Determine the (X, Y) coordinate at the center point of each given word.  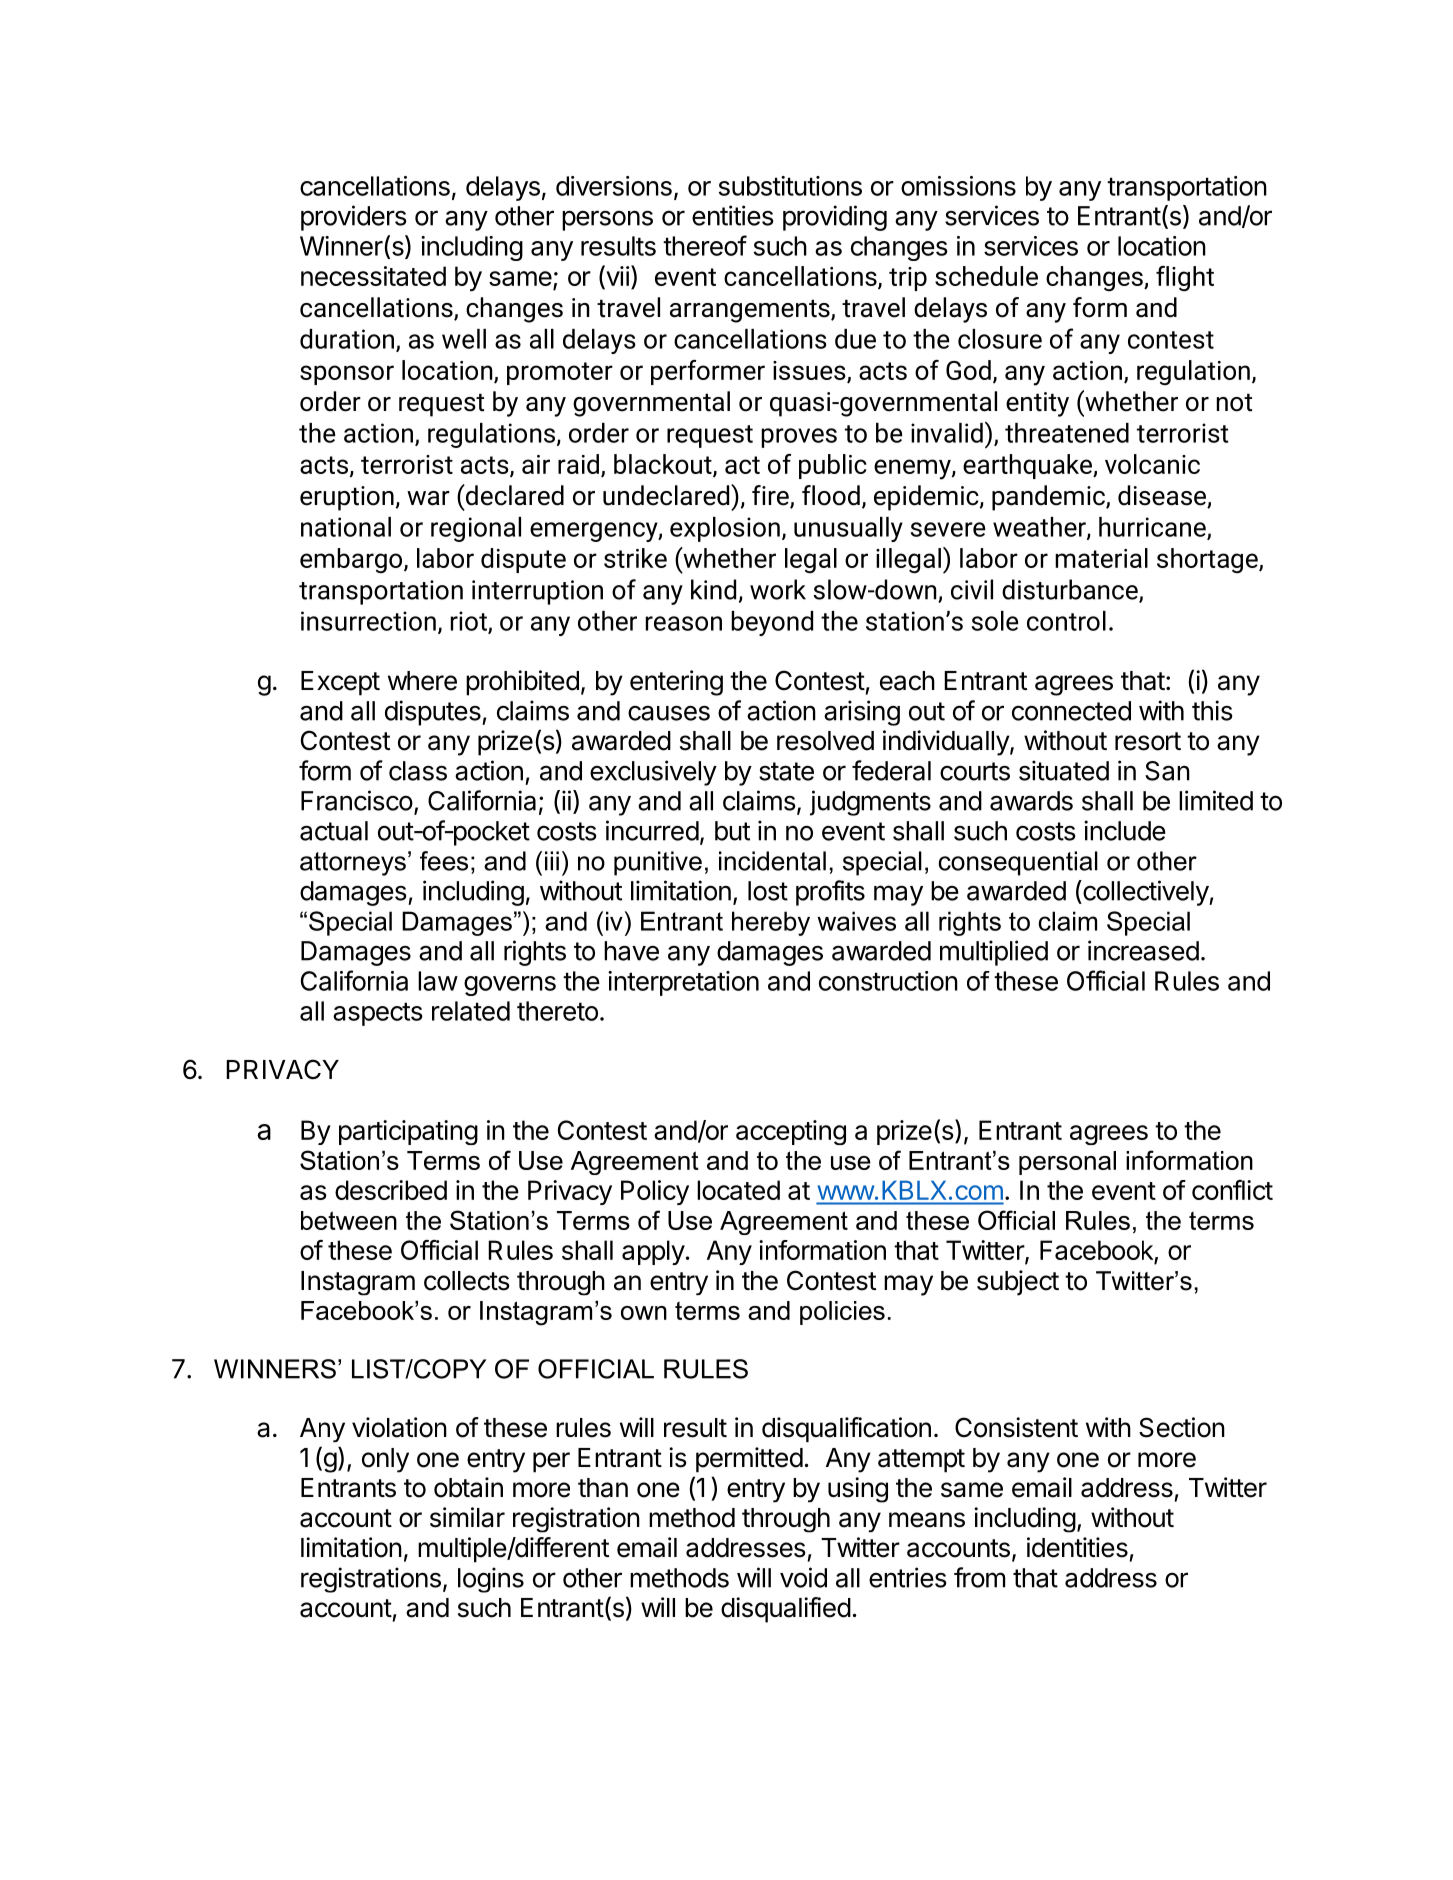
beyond (772, 623)
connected (1071, 711)
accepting (791, 1132)
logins (491, 1580)
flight (1185, 279)
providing (835, 218)
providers (354, 218)
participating (408, 1132)
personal (1067, 1163)
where (422, 681)
